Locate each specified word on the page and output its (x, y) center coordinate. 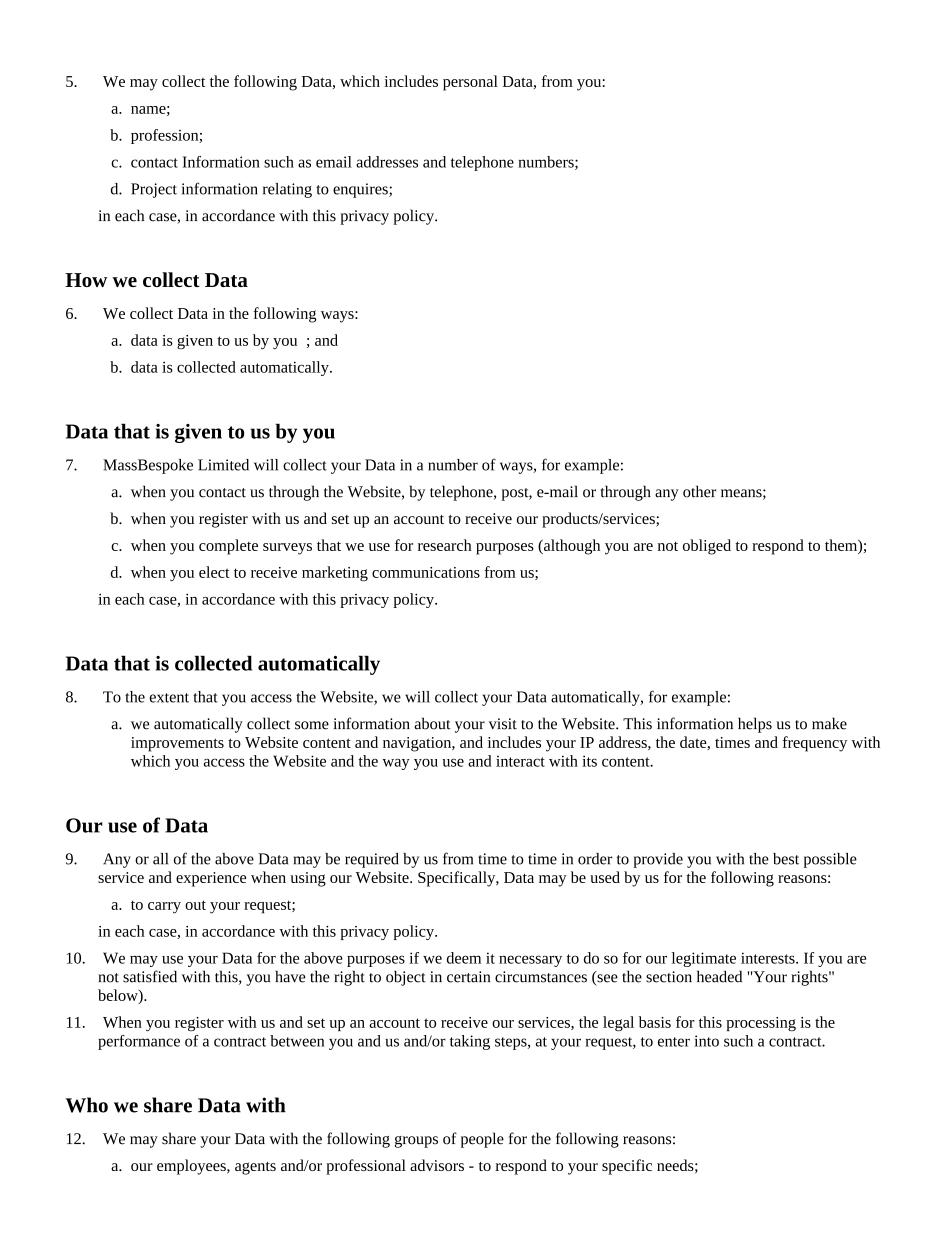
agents (255, 1168)
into (706, 1041)
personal (470, 83)
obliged (707, 547)
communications (426, 572)
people (482, 1140)
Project (154, 190)
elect (214, 572)
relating (287, 190)
